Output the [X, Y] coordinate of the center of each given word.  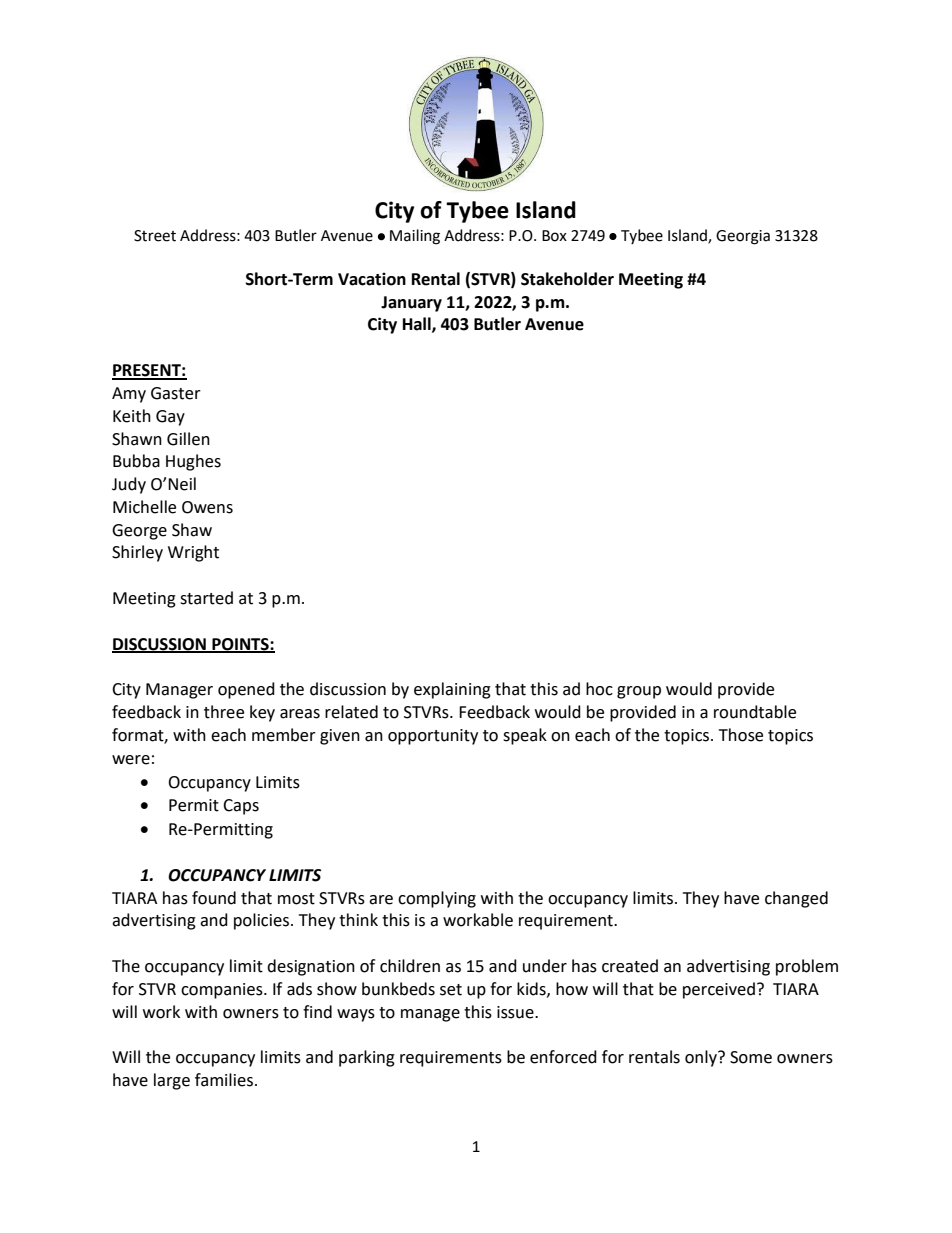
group [639, 692]
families [225, 1080]
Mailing [415, 237]
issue [516, 1012]
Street [155, 236]
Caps [241, 807]
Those [741, 735]
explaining [452, 690]
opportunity [433, 737]
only [702, 1058]
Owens [207, 507]
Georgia [743, 237]
